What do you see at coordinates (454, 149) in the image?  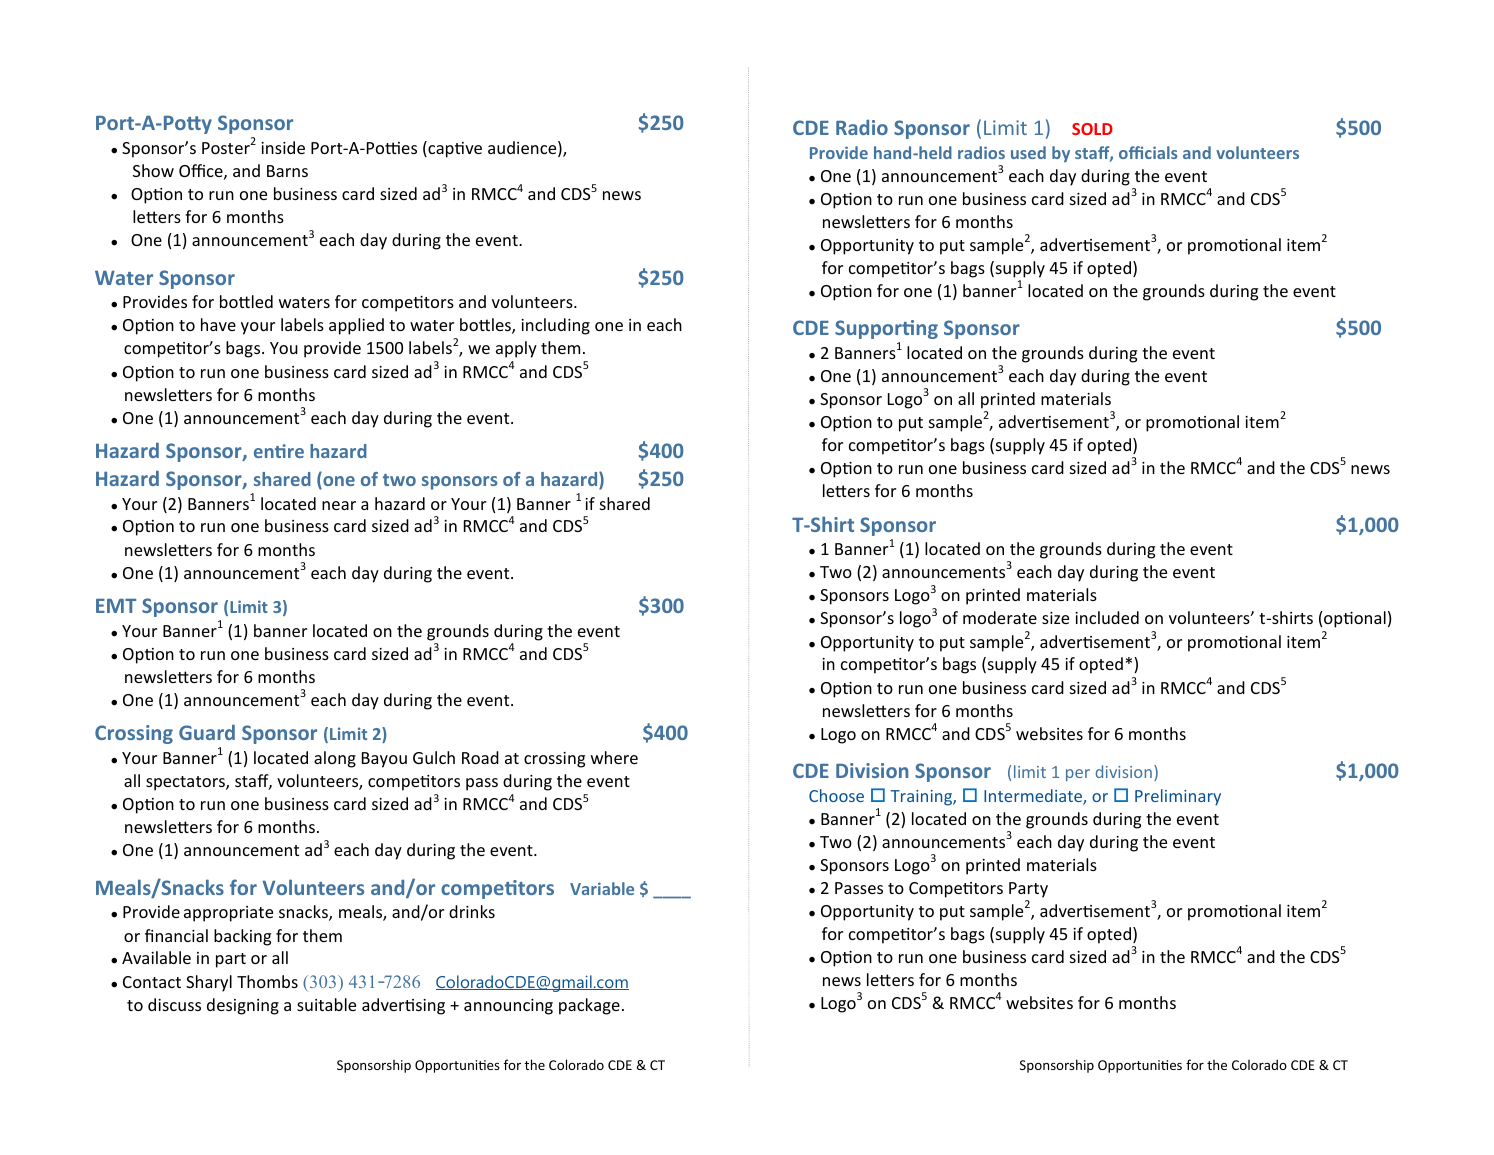 I see `captive` at bounding box center [454, 149].
